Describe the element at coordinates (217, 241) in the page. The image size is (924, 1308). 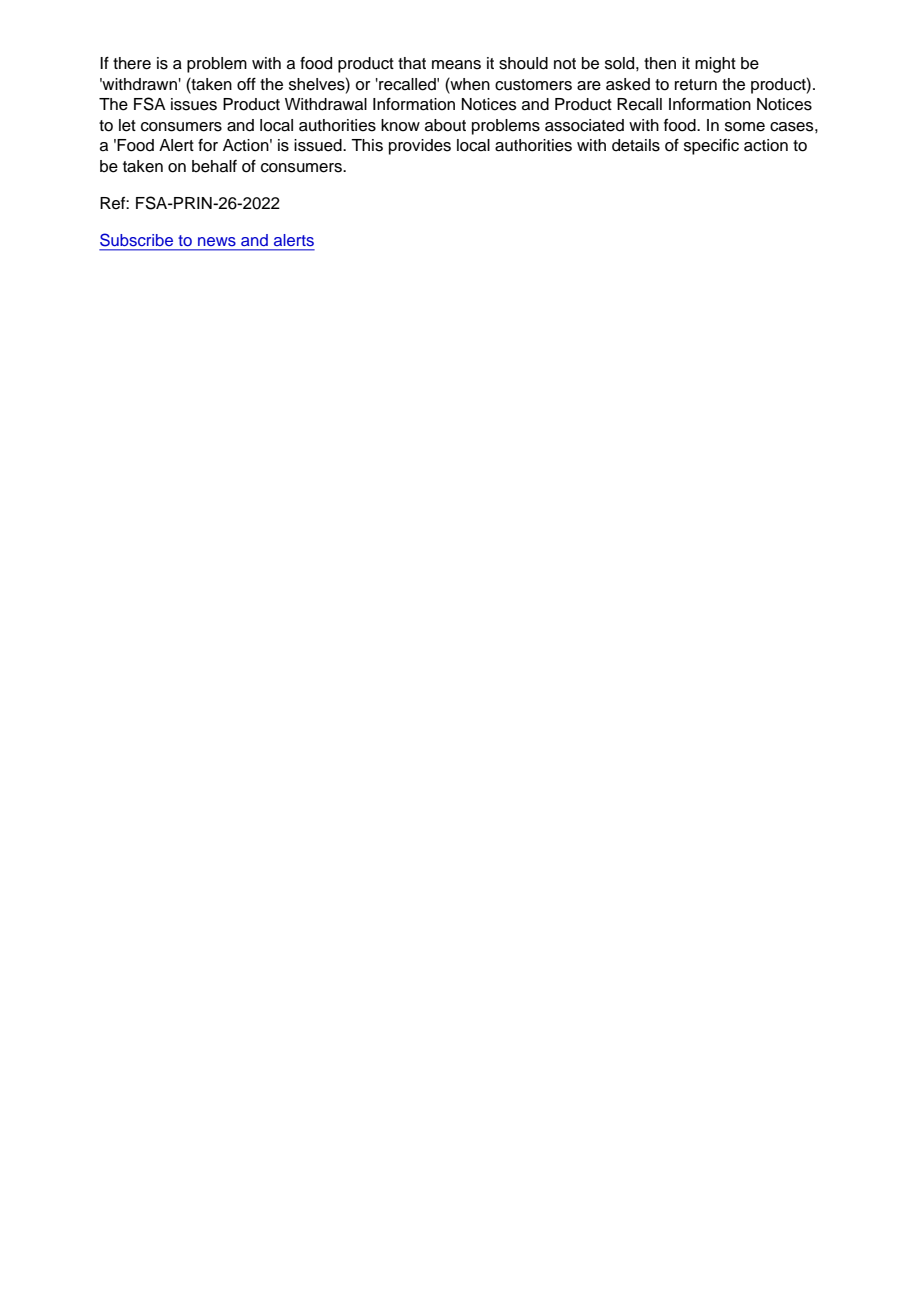
I see `news` at that location.
